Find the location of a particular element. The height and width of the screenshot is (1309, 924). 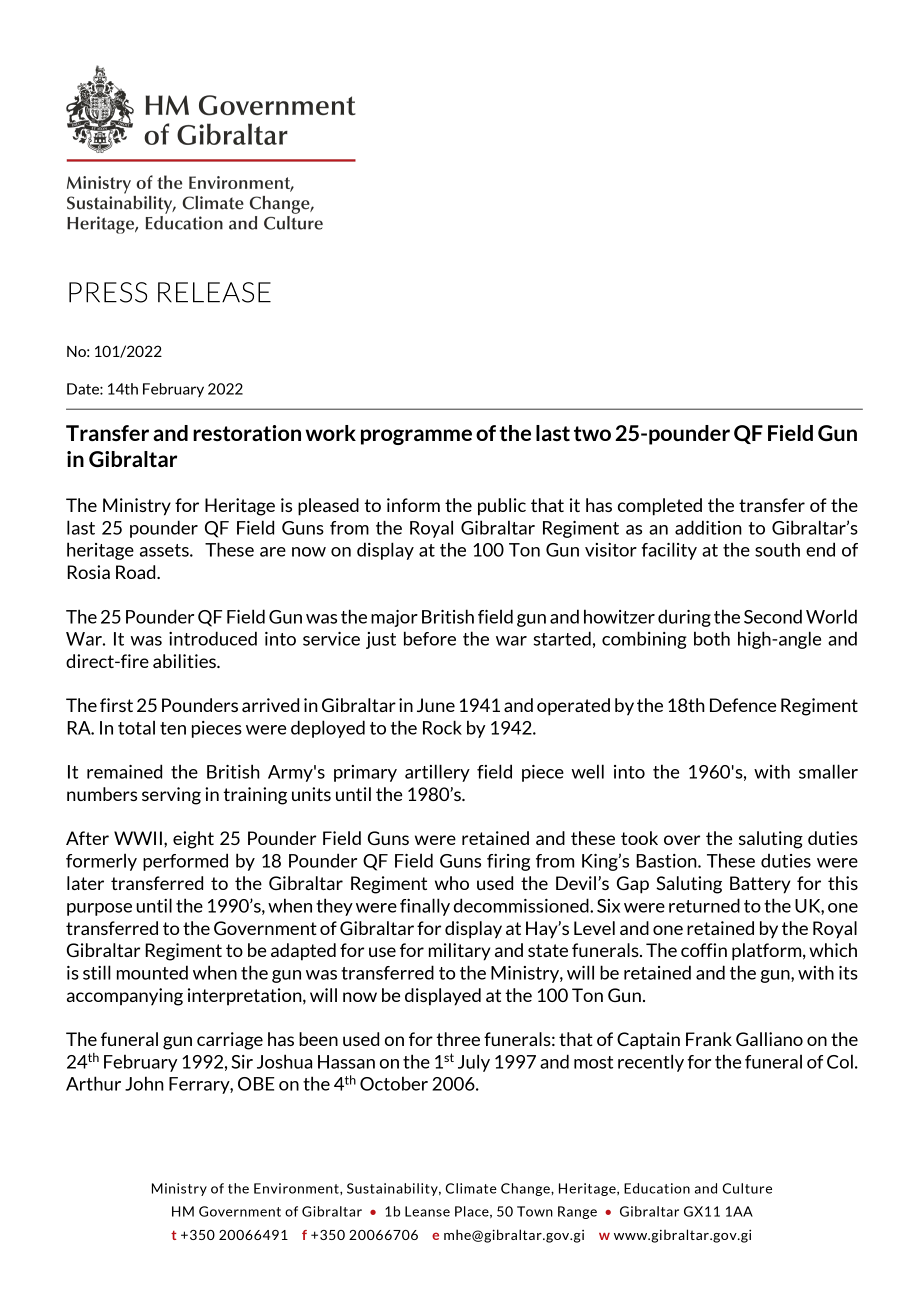

completed is located at coordinates (660, 507).
